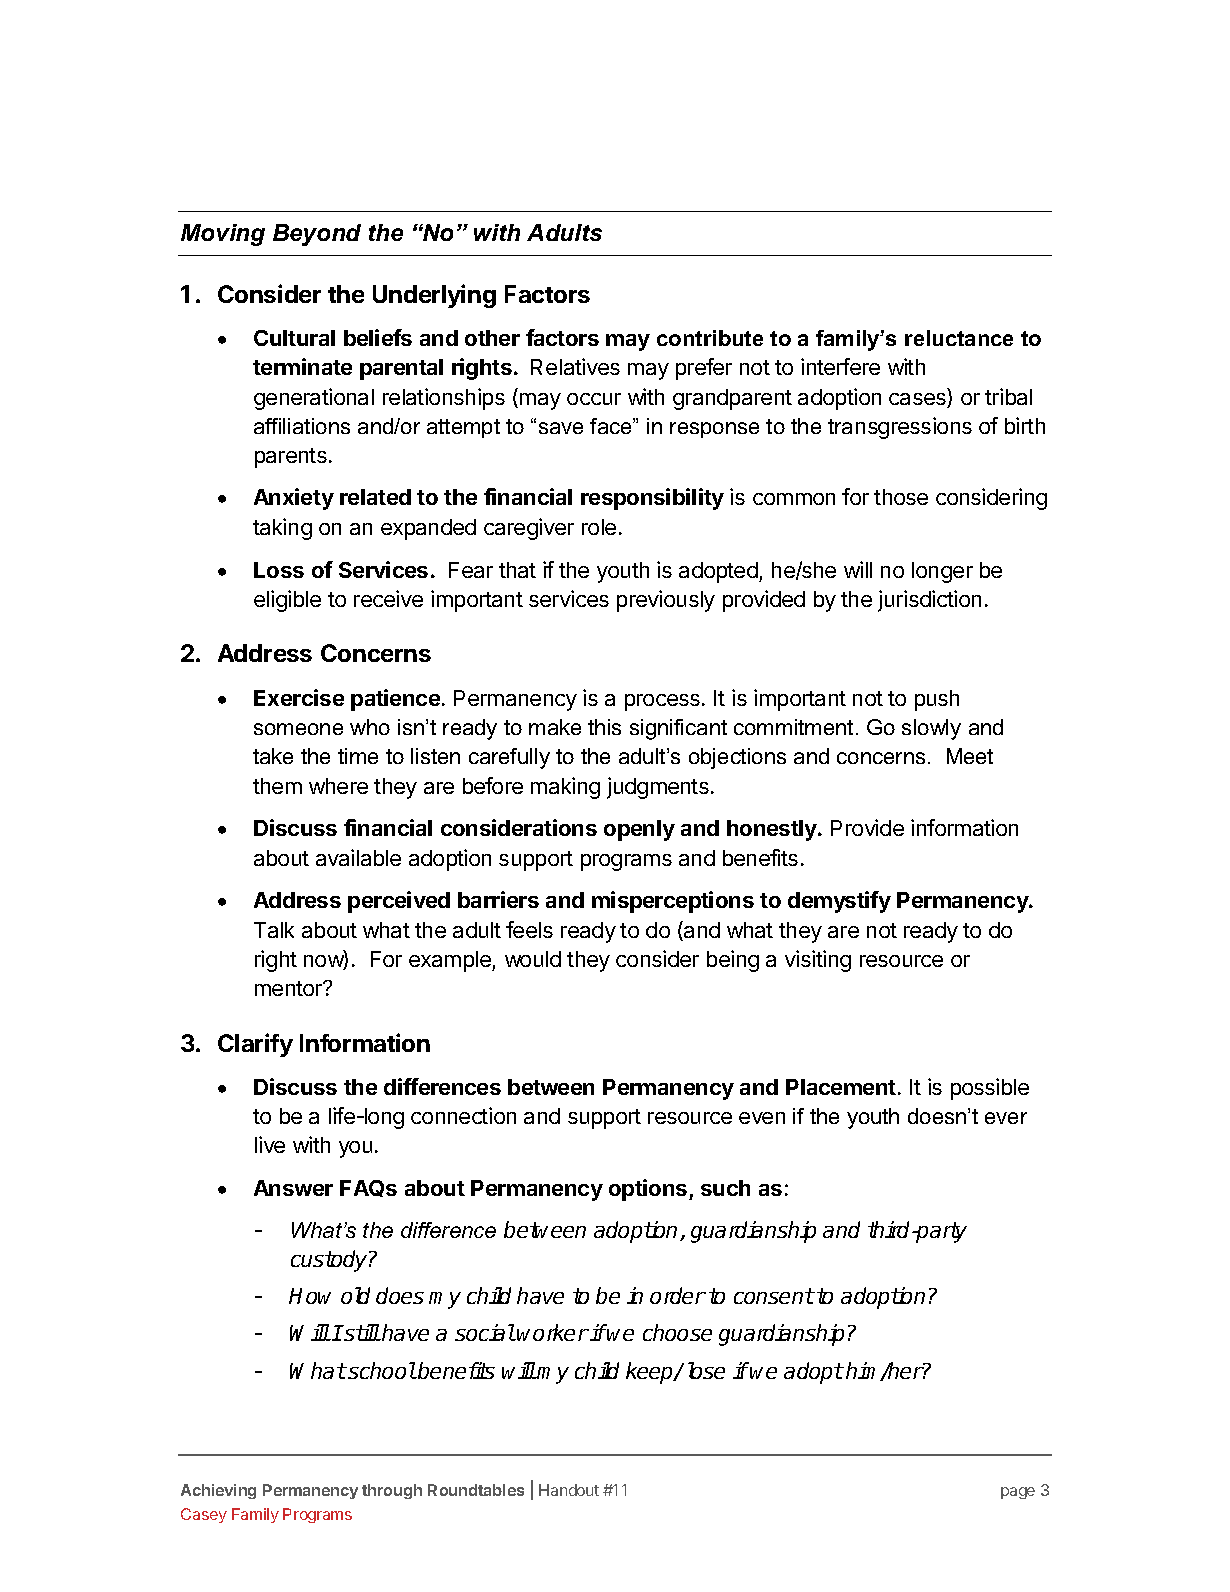 Image resolution: width=1230 pixels, height=1592 pixels. I want to click on push, so click(937, 700).
